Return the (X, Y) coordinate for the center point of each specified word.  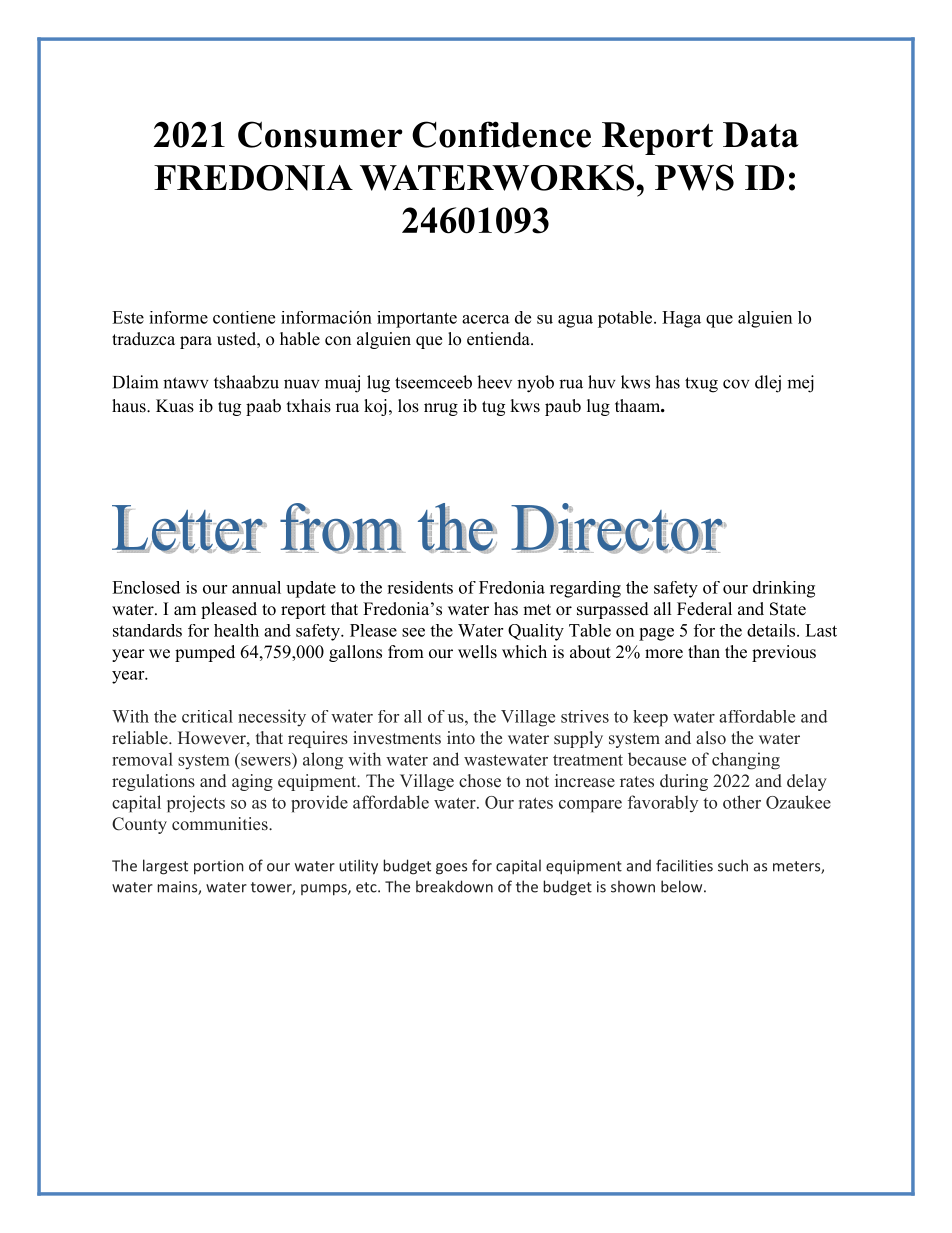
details (772, 630)
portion (219, 867)
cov (736, 384)
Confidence (501, 134)
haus (130, 406)
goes (451, 869)
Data (761, 135)
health (236, 630)
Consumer (320, 134)
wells (477, 652)
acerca (486, 319)
